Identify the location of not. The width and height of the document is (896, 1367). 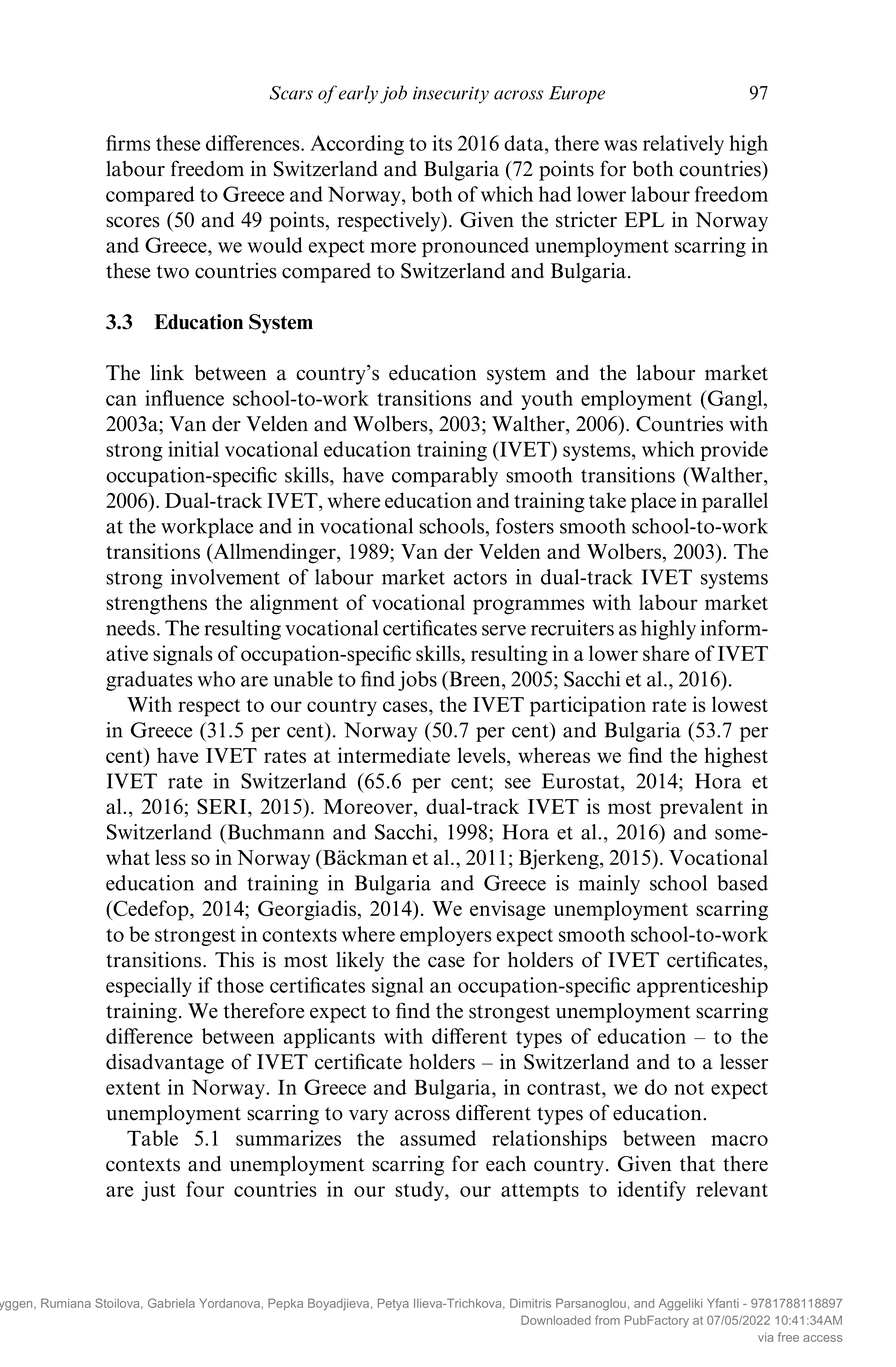
(689, 1088).
